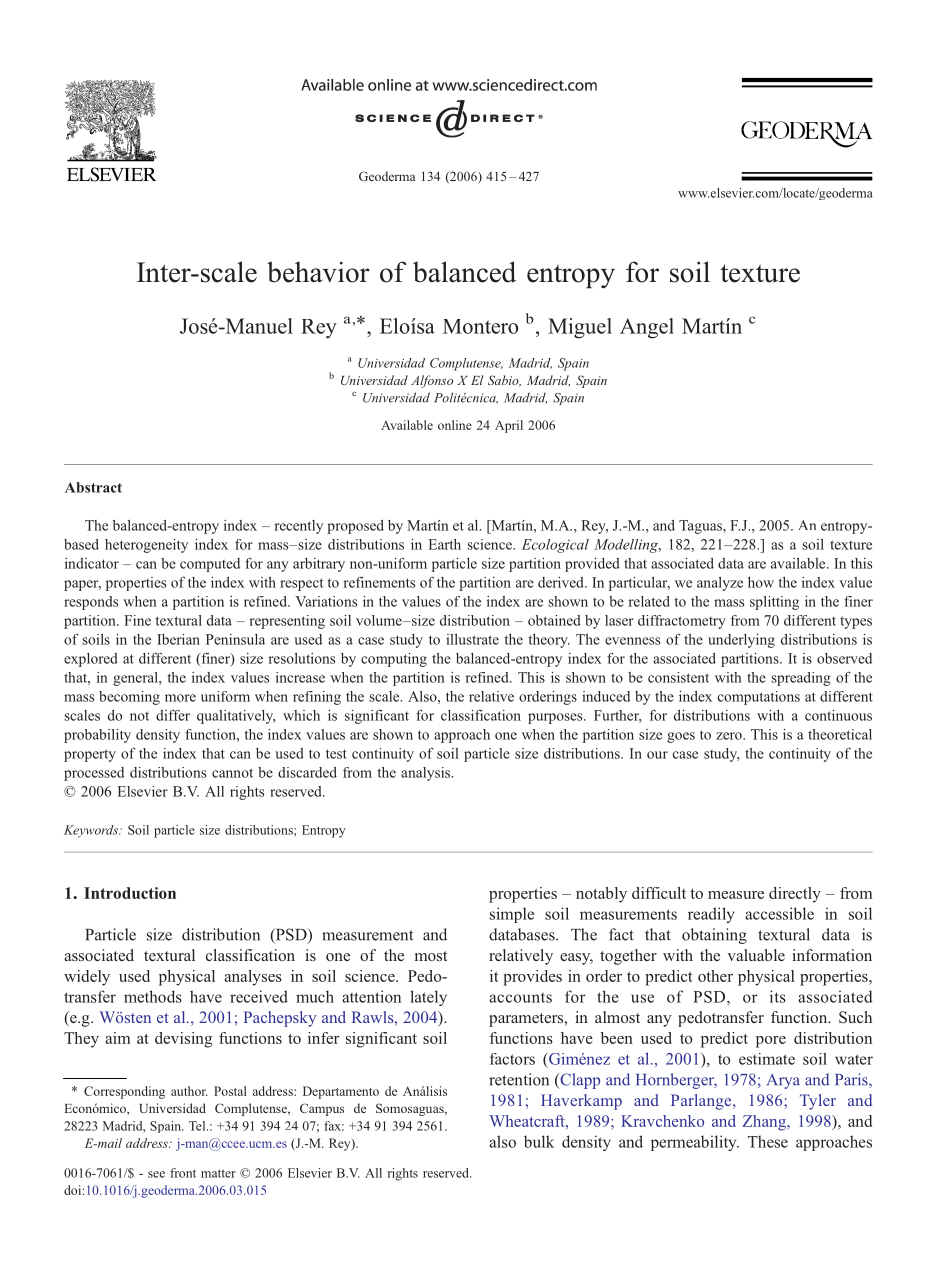 Image resolution: width=944 pixels, height=1288 pixels. I want to click on computations, so click(759, 698).
